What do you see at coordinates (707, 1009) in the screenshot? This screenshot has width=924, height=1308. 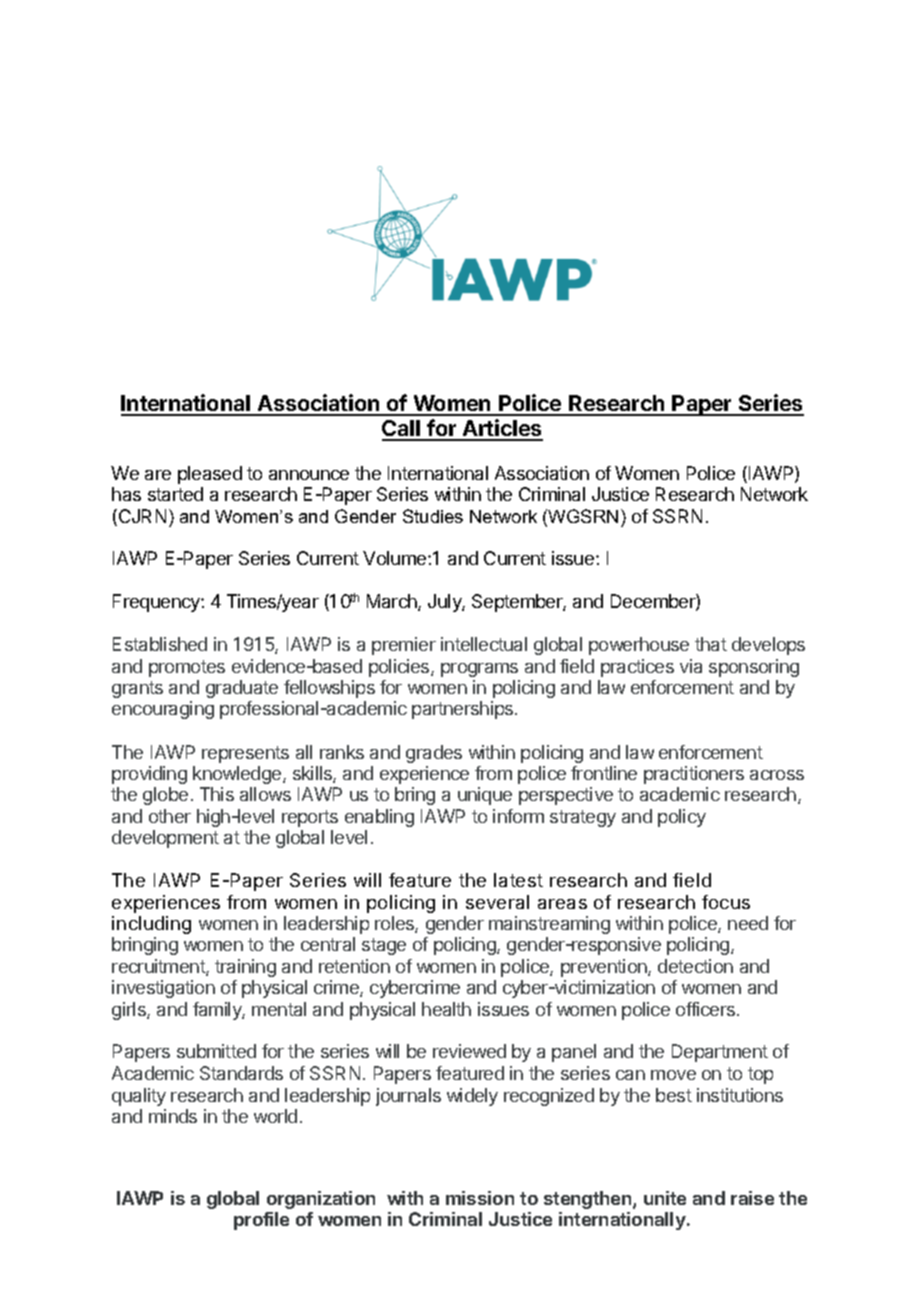 I see `officers` at bounding box center [707, 1009].
